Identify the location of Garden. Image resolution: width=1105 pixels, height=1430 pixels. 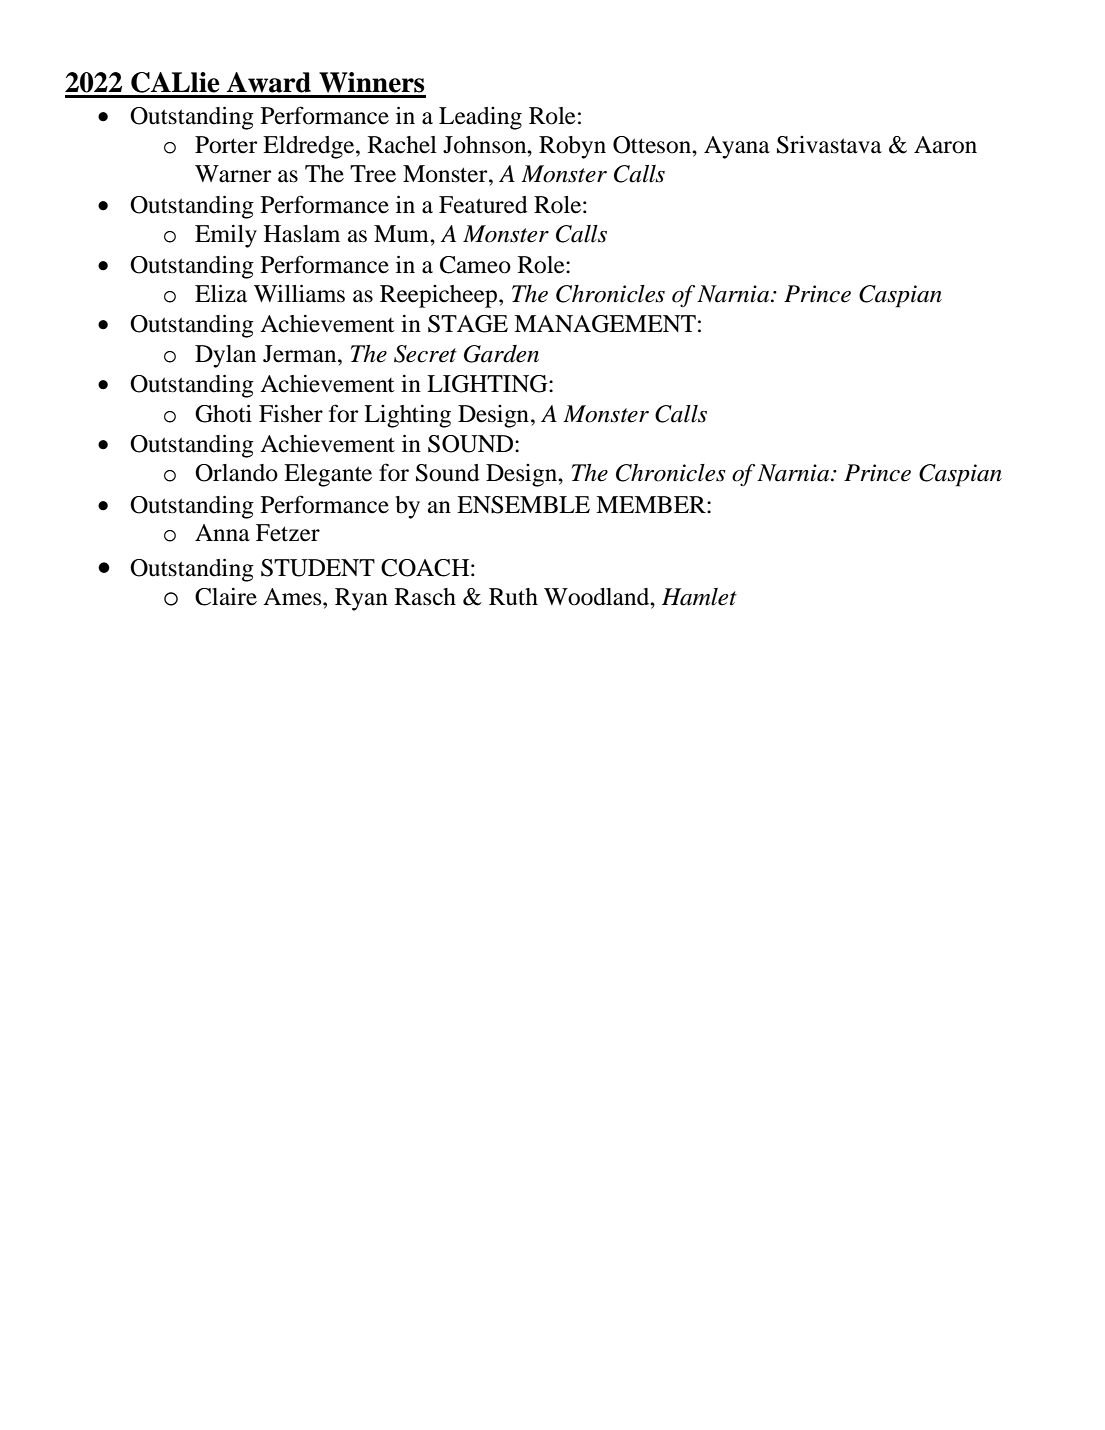
(501, 354).
